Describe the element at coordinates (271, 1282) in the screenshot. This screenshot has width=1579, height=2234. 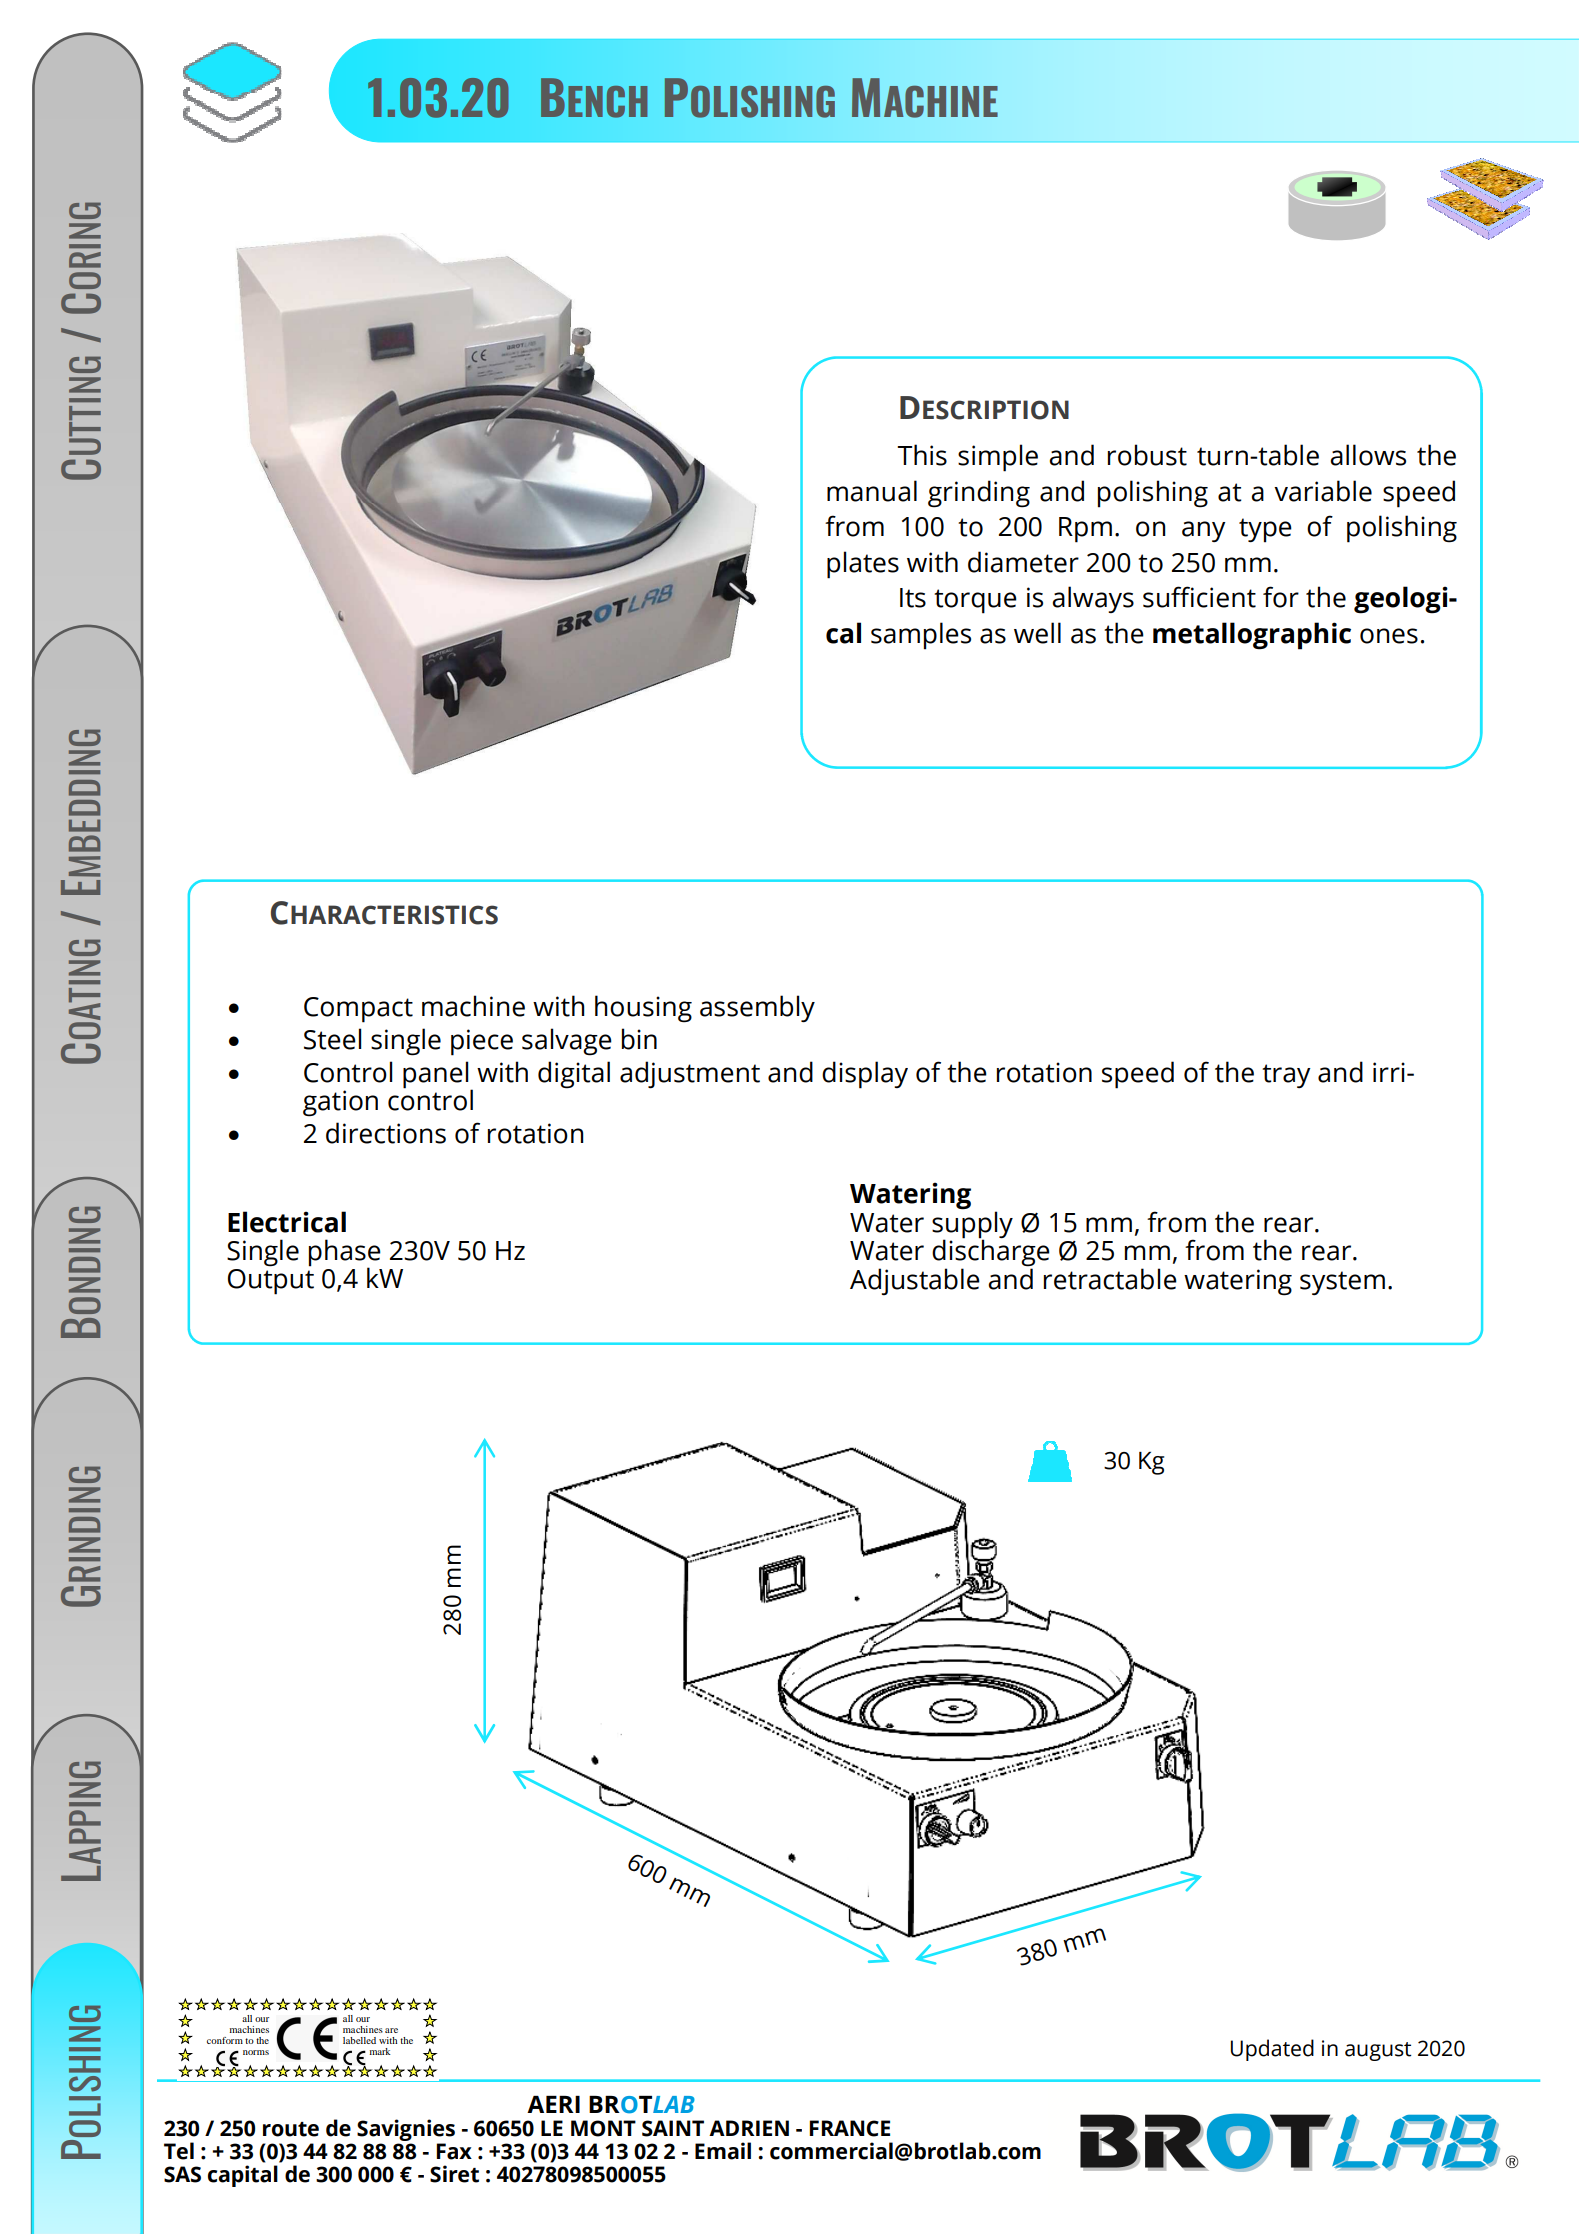
I see `Output` at that location.
